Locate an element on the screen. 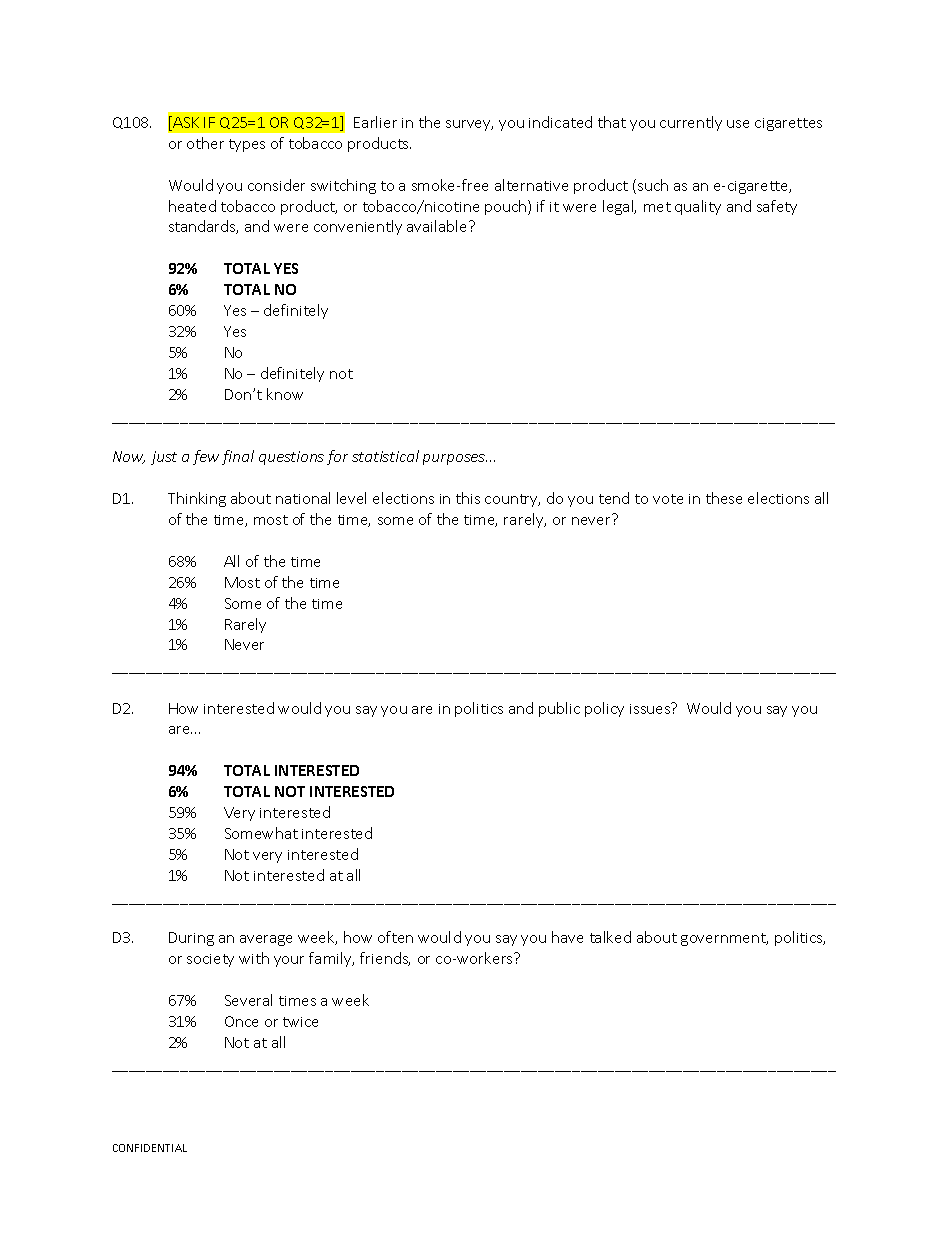 This screenshot has width=952, height=1233. currently is located at coordinates (691, 123).
